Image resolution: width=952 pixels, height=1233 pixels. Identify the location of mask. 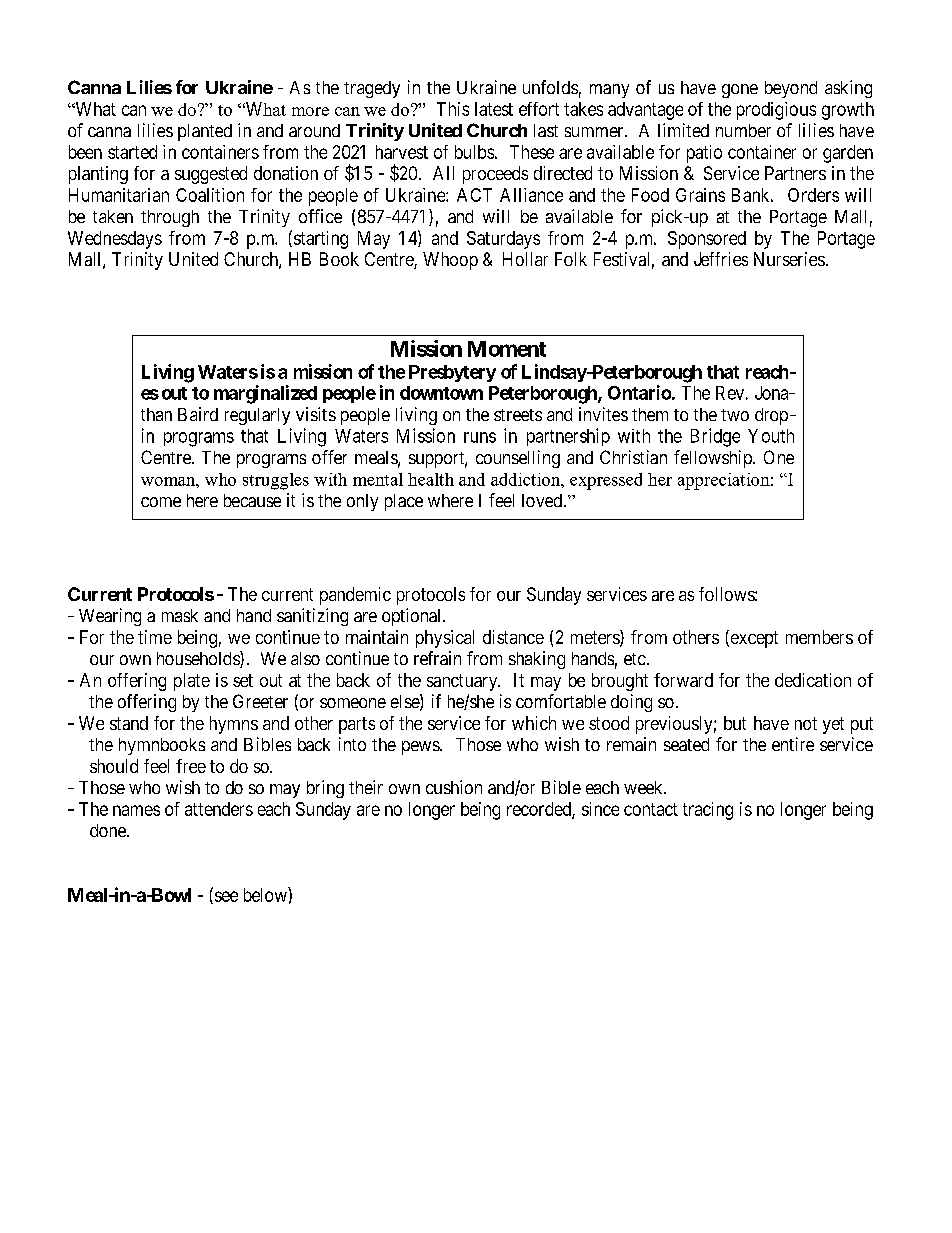
(180, 615).
